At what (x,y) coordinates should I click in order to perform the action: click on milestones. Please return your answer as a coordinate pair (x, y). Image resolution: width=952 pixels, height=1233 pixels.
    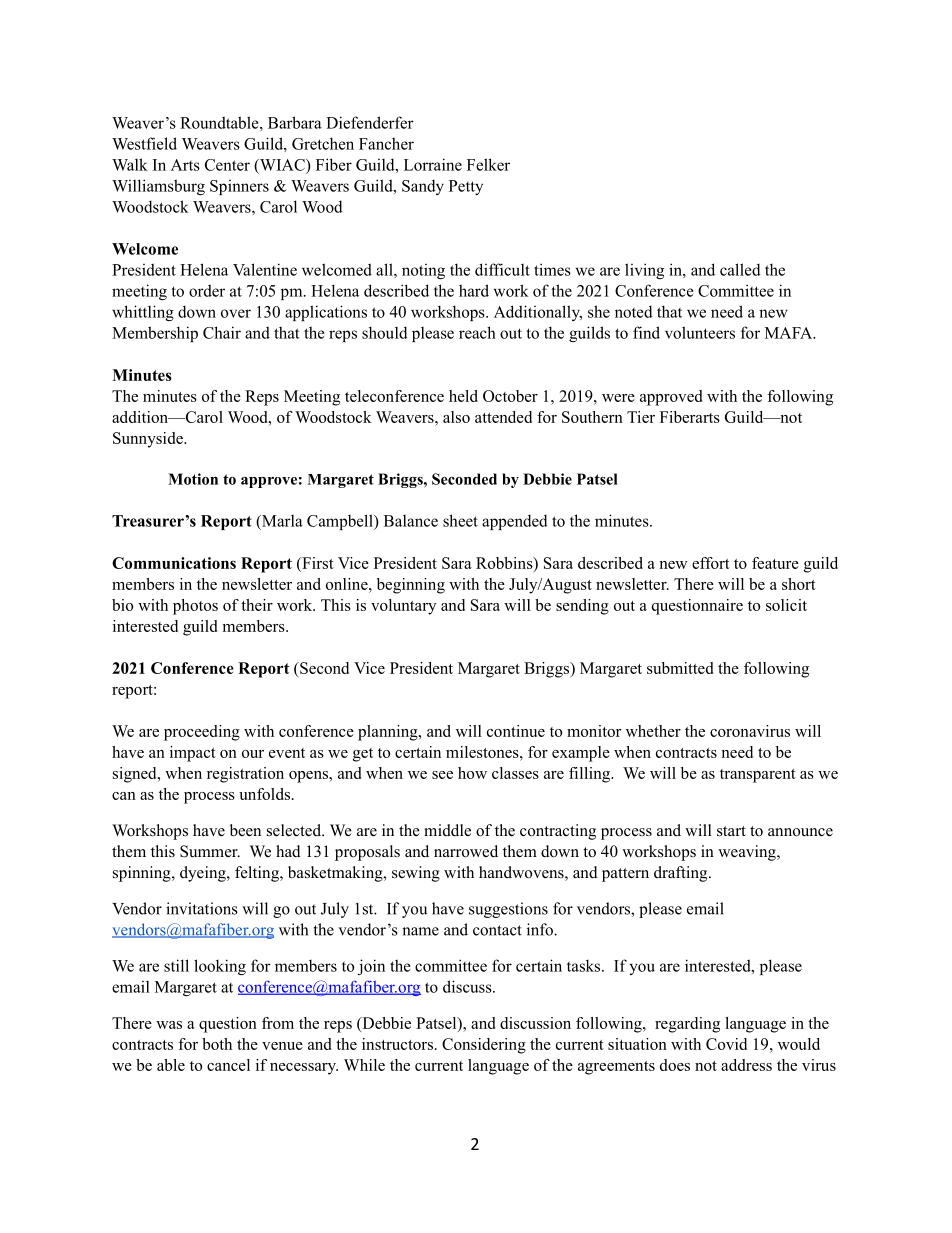
    Looking at the image, I should click on (483, 752).
